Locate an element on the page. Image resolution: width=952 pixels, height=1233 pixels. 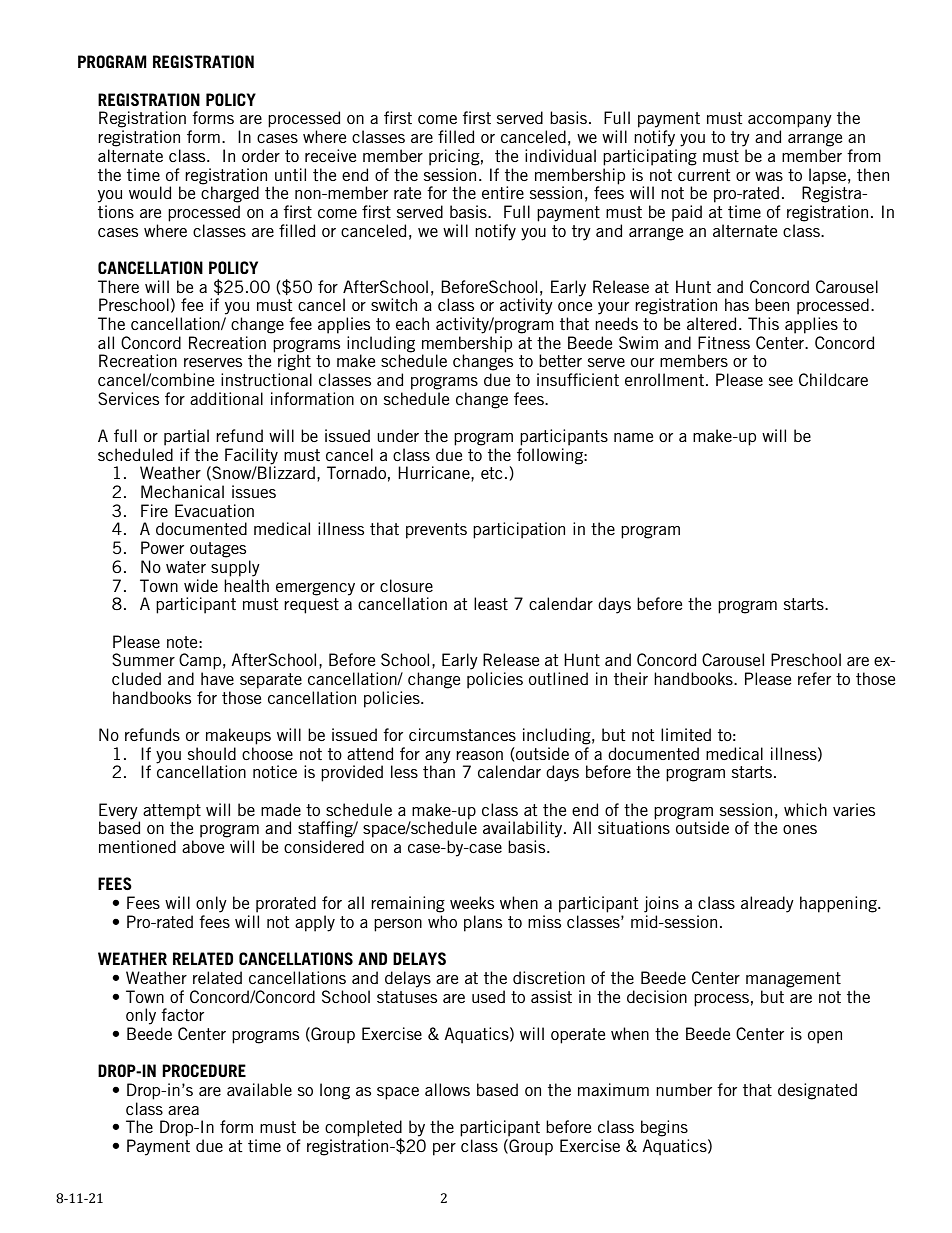
was is located at coordinates (769, 176).
